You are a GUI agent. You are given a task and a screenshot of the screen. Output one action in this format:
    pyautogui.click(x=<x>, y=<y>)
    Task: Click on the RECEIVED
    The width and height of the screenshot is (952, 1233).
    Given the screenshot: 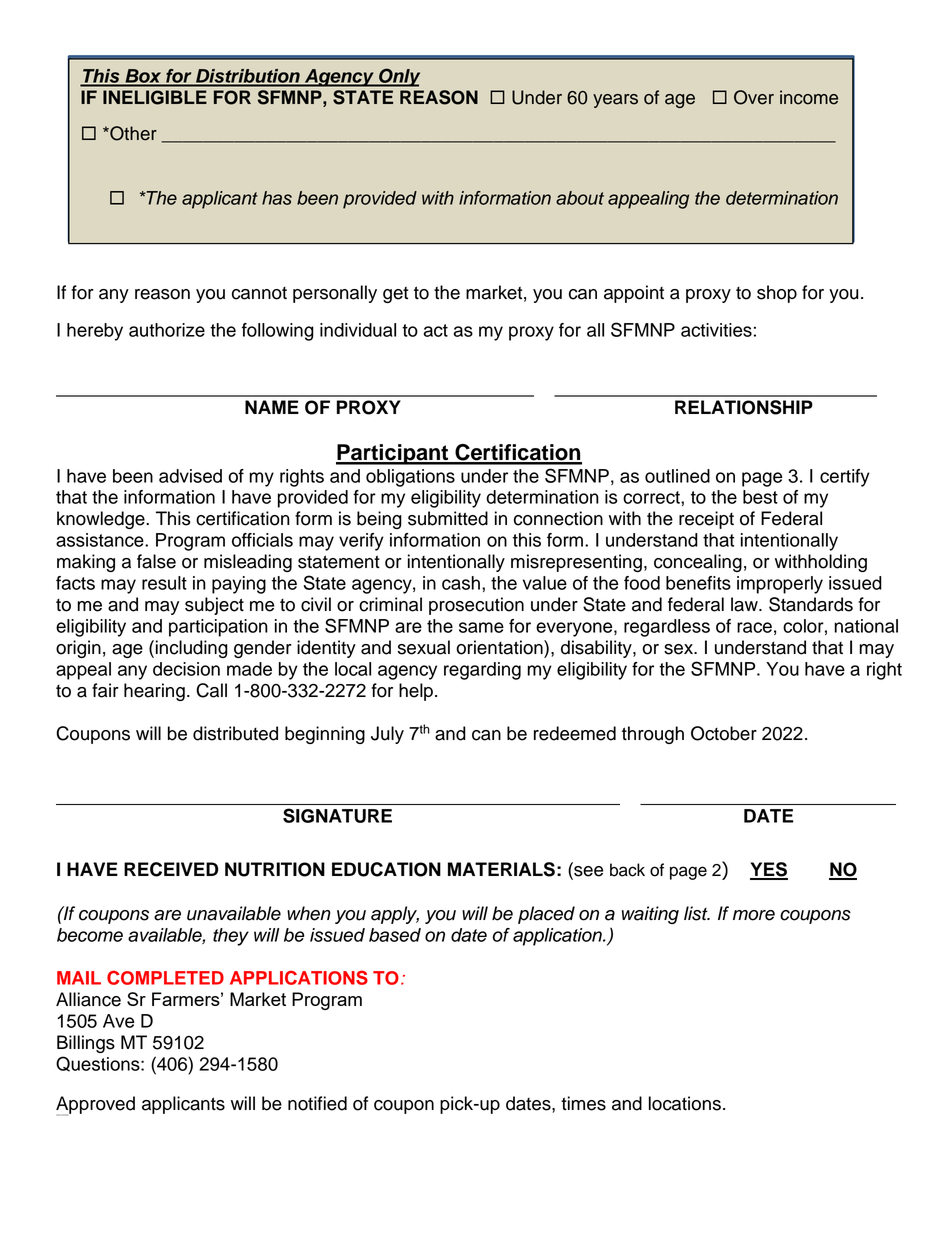 What is the action you would take?
    pyautogui.click(x=171, y=869)
